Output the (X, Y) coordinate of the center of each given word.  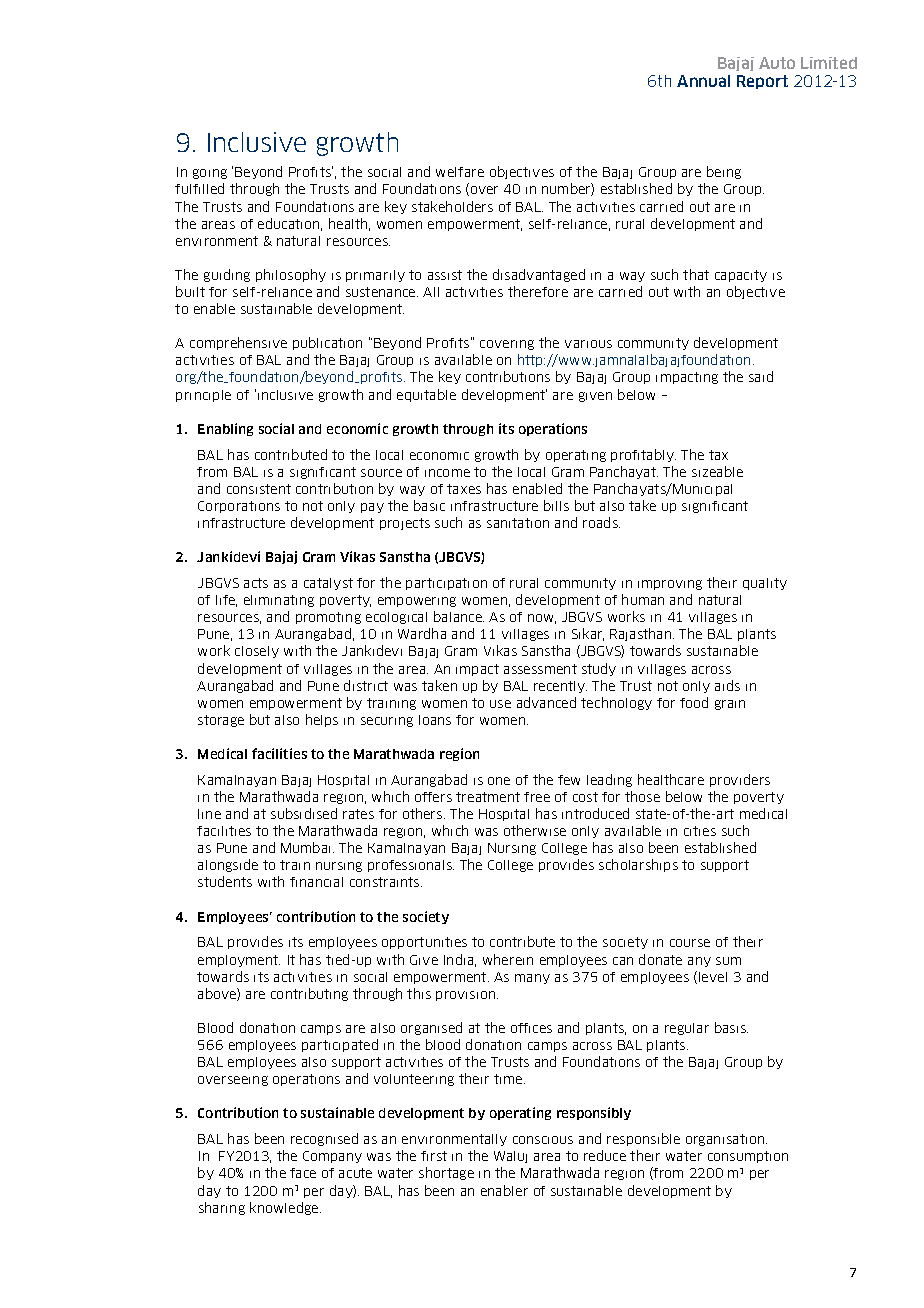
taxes (464, 489)
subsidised (304, 813)
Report (762, 82)
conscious (543, 1140)
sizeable (717, 471)
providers (740, 780)
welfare (460, 172)
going (210, 174)
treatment (488, 797)
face (303, 1173)
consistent (259, 489)
